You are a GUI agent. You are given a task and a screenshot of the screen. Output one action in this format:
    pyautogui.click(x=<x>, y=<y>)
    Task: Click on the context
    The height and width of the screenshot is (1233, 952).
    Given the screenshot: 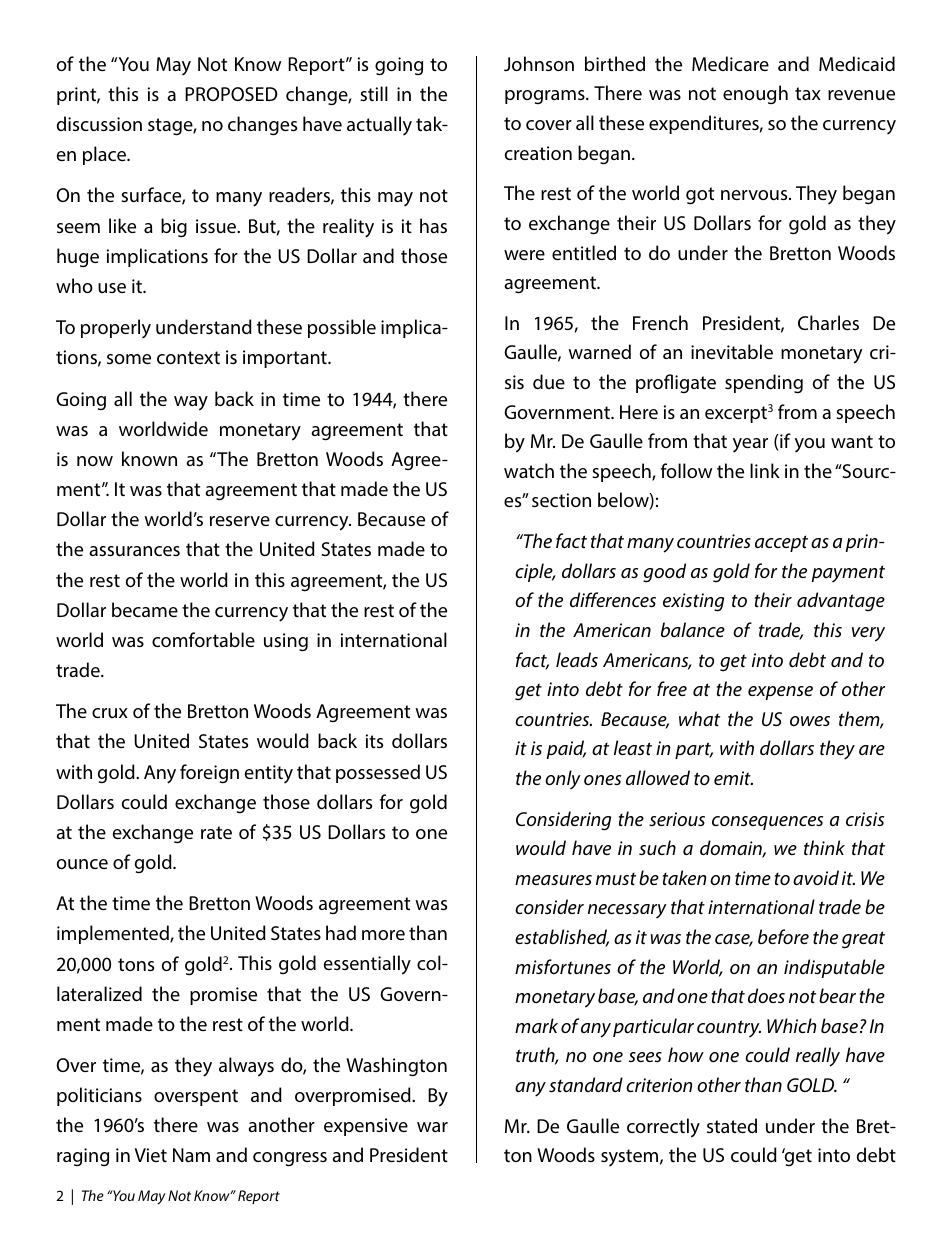 What is the action you would take?
    pyautogui.click(x=188, y=357)
